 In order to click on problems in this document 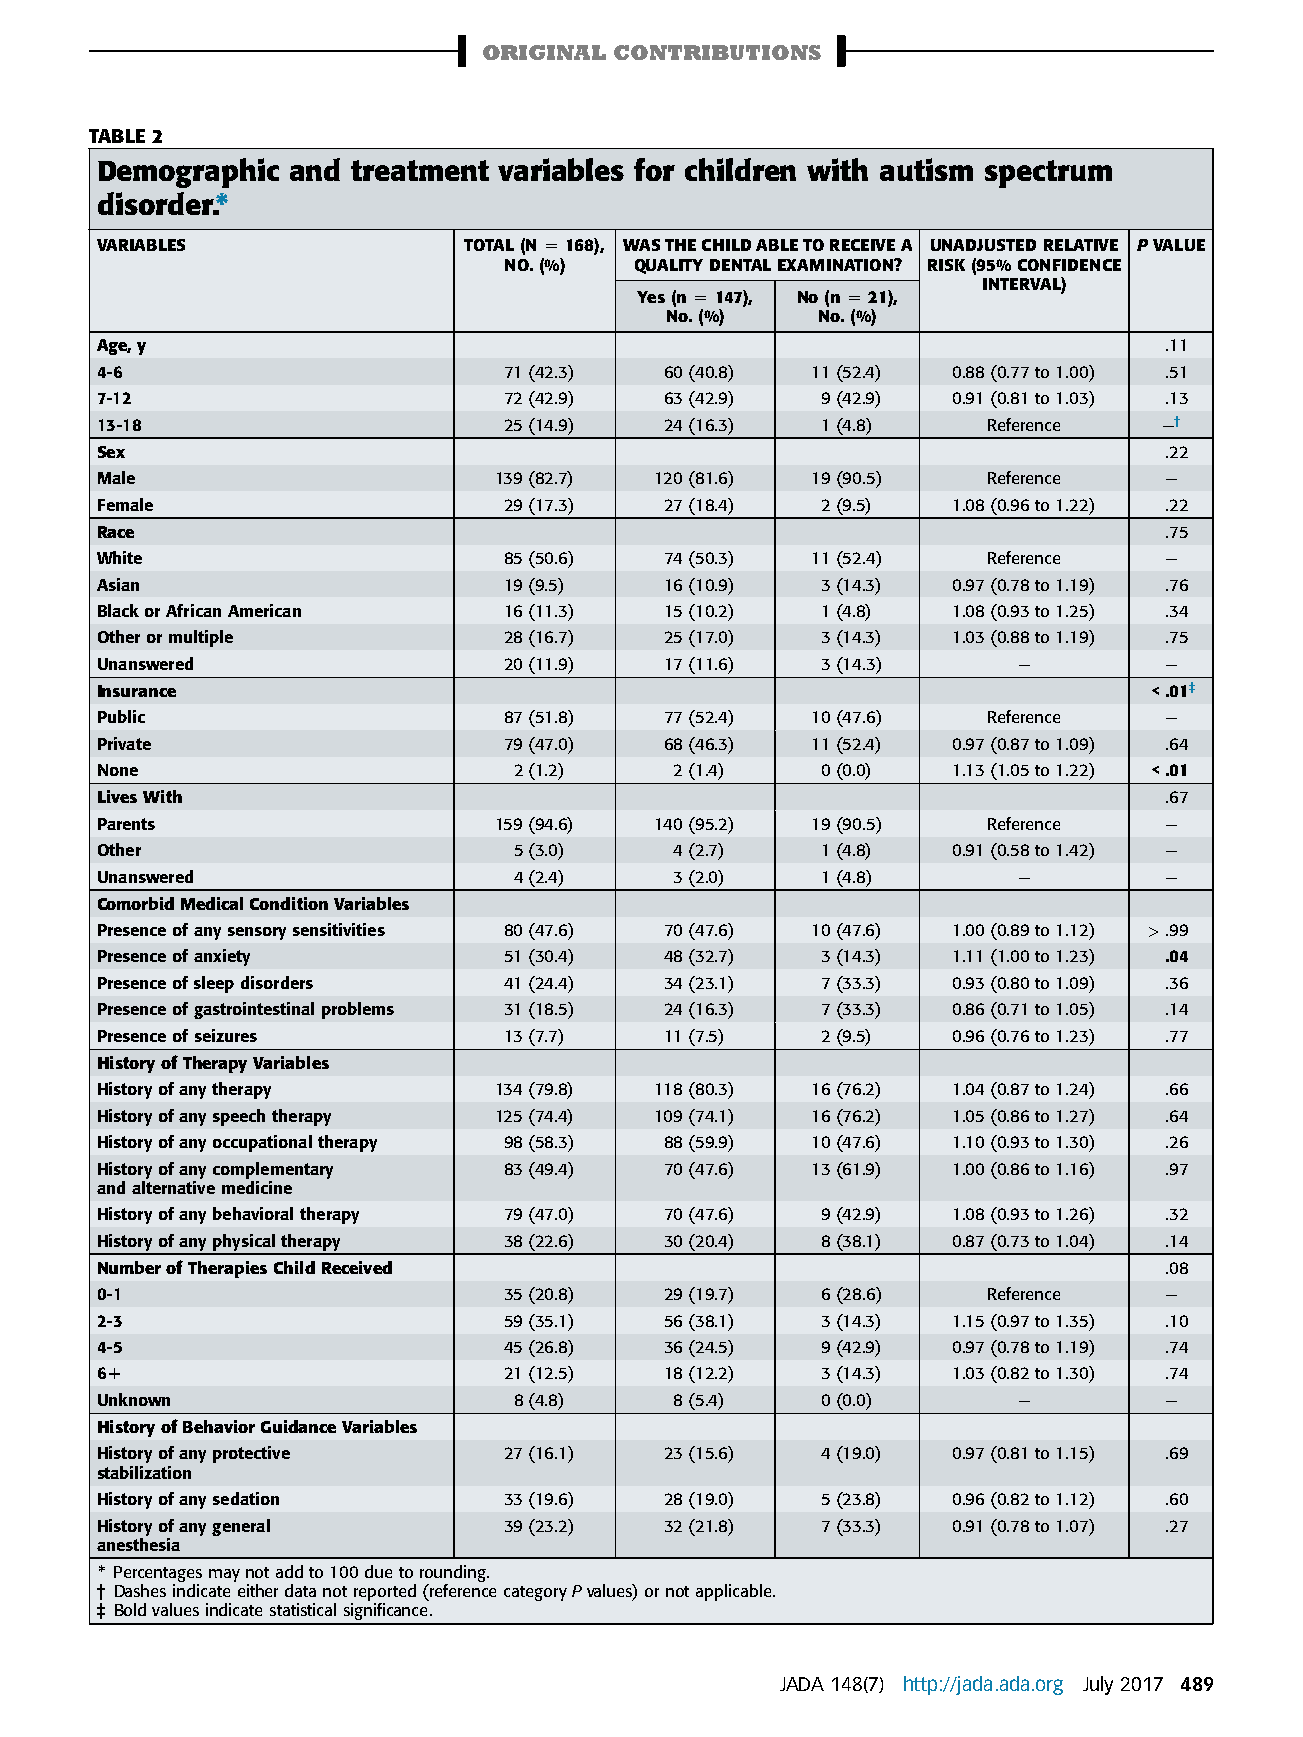, I will do `click(358, 1010)`.
